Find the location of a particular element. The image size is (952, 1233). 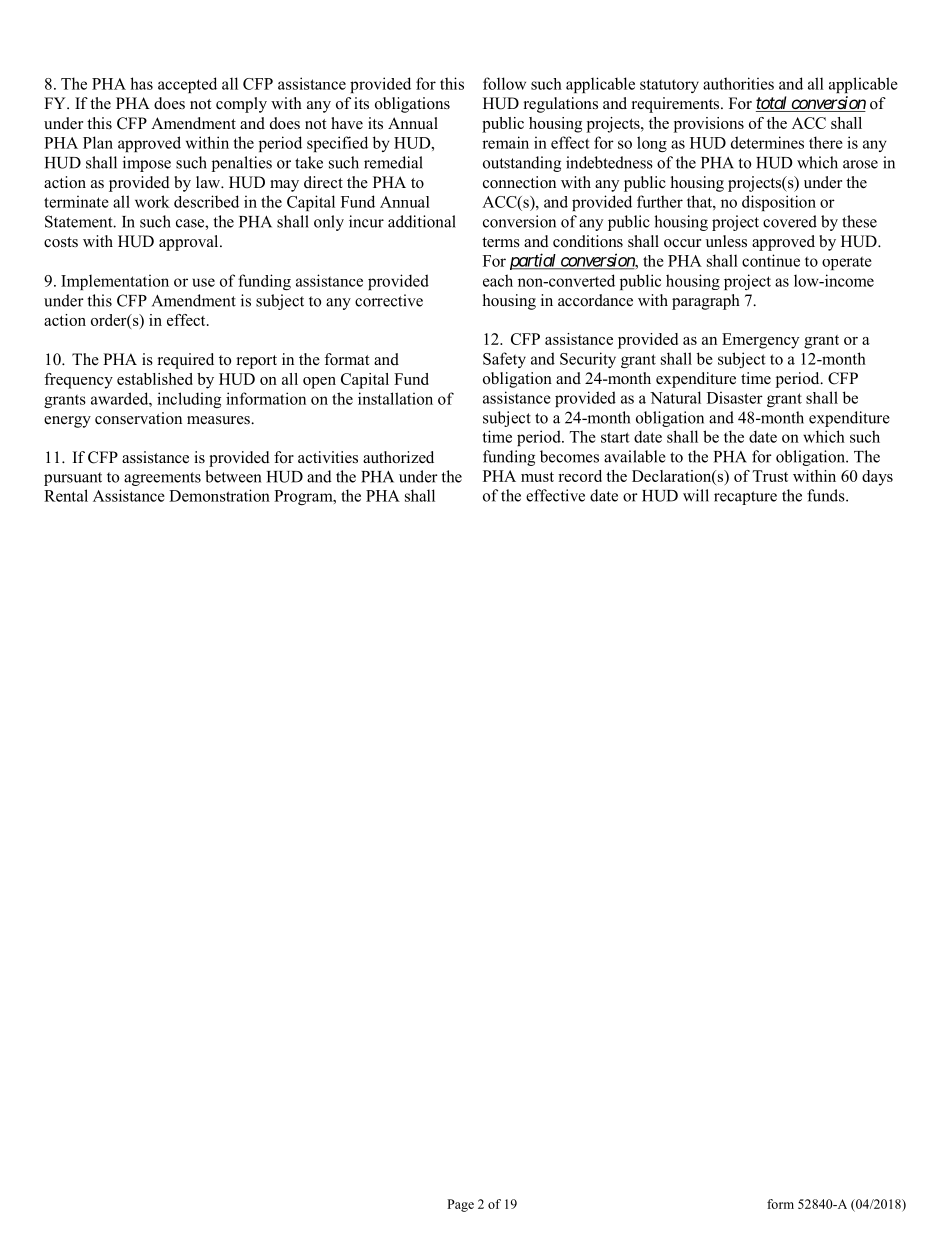

agreements is located at coordinates (162, 479).
